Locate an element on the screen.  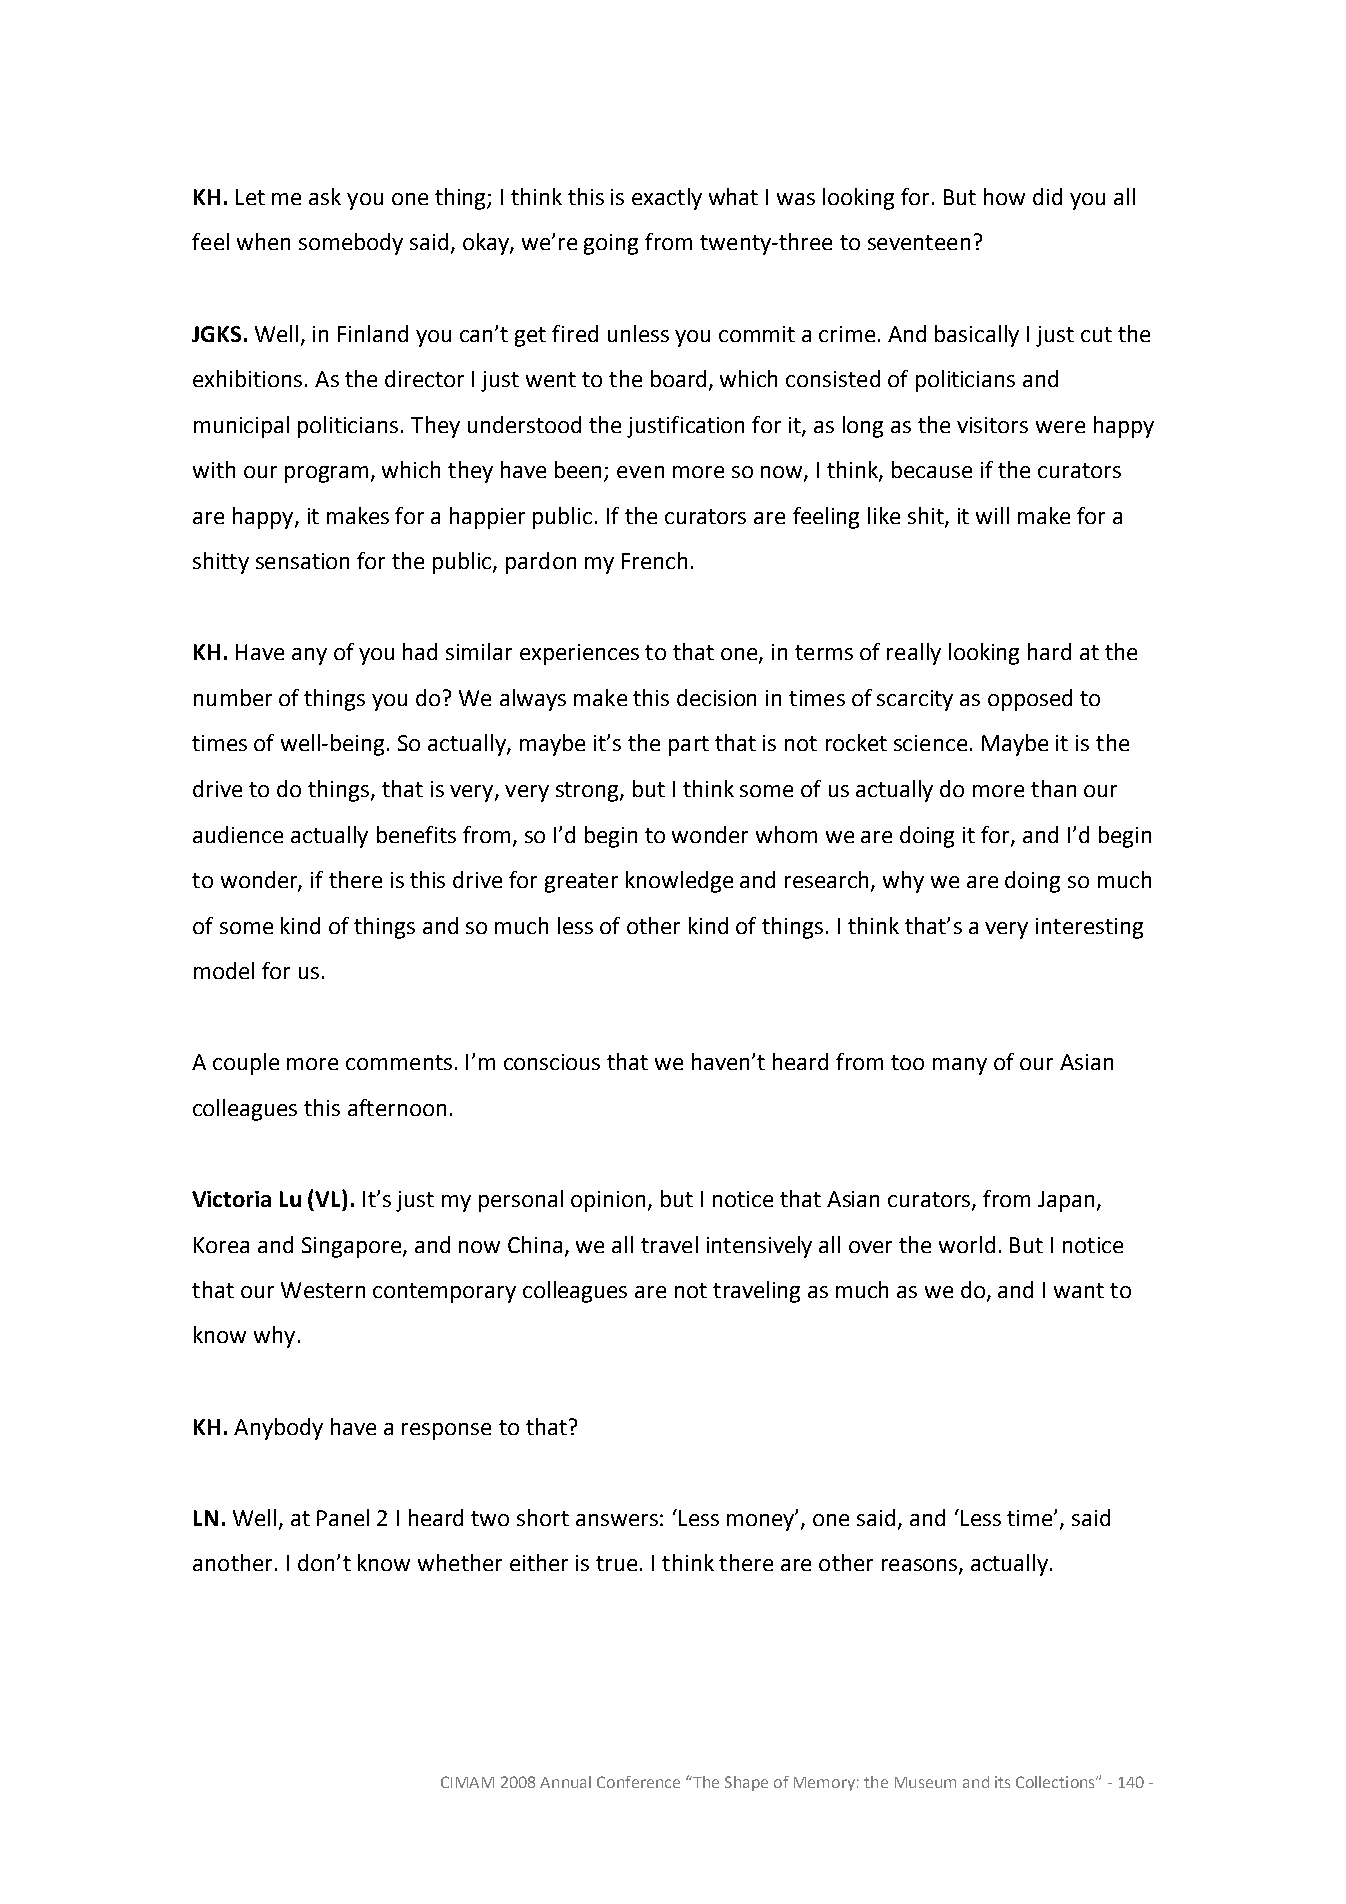
going is located at coordinates (611, 244).
